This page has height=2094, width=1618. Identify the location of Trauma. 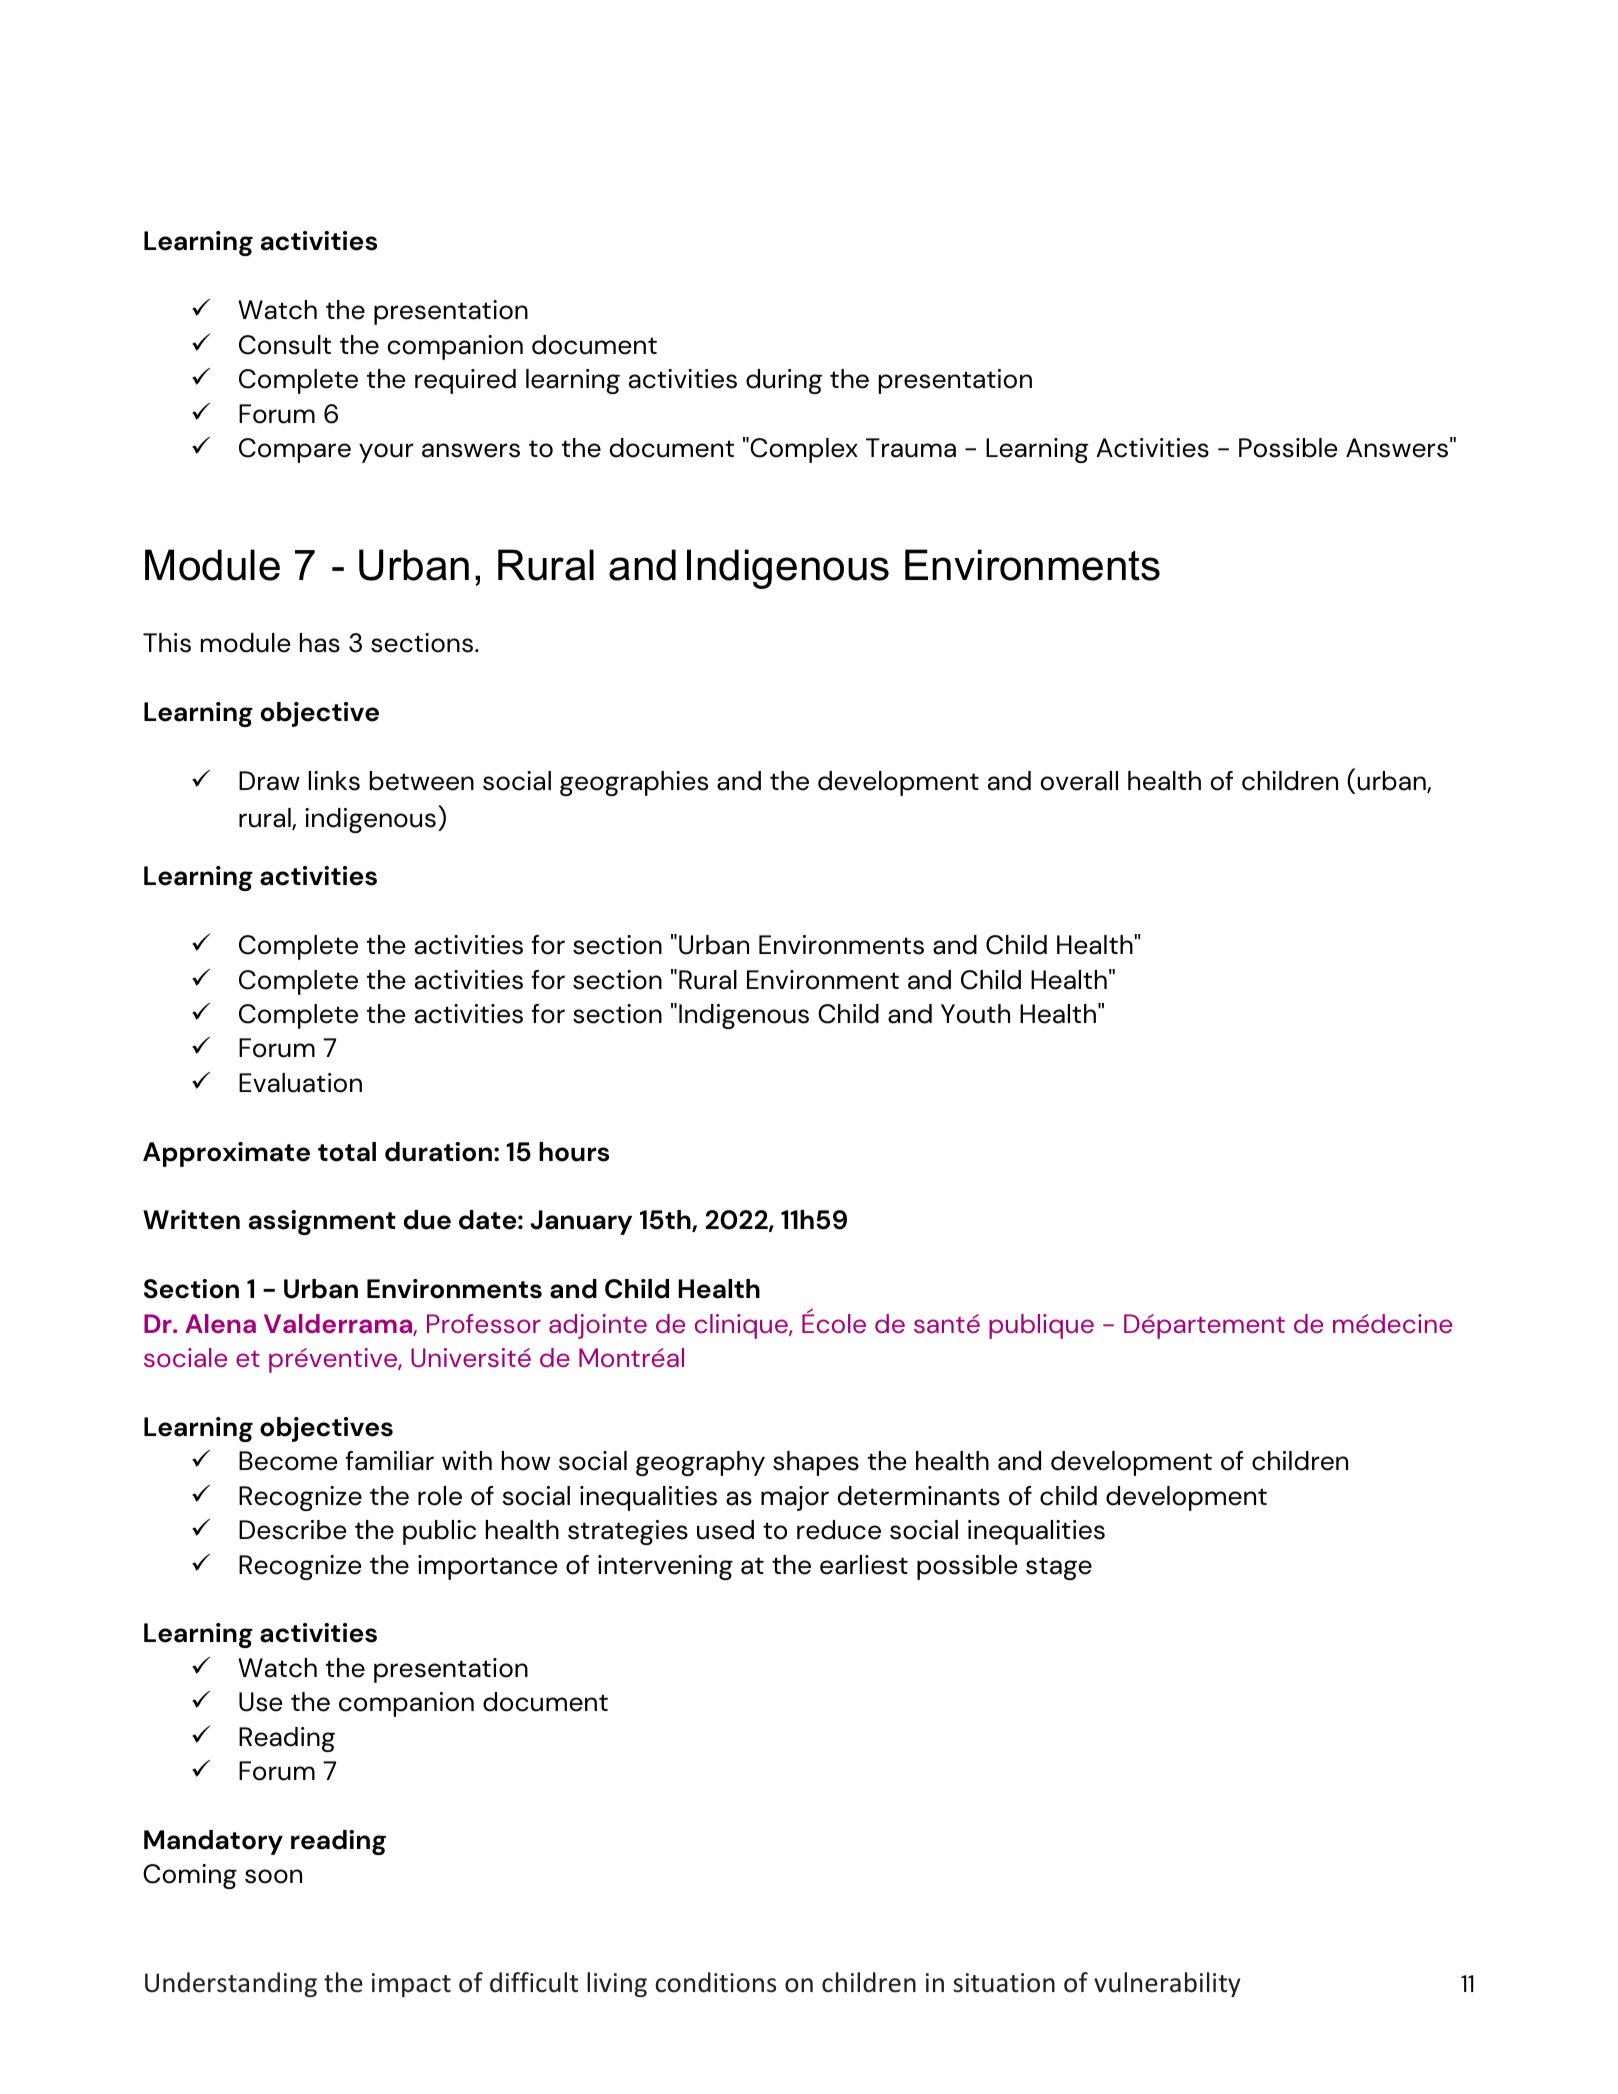
(911, 448).
